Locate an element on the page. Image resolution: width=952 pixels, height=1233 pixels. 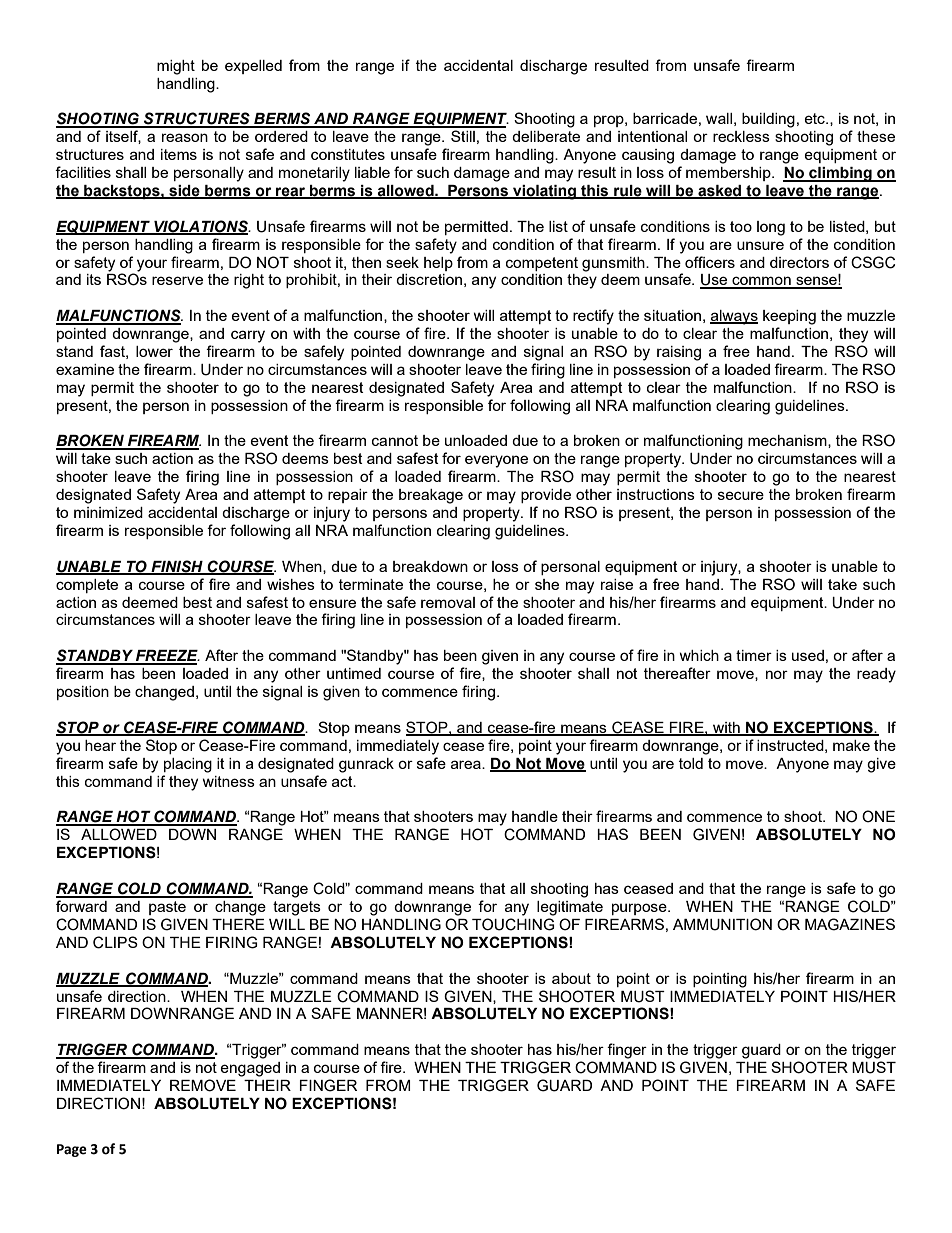
CLIPS is located at coordinates (115, 942).
